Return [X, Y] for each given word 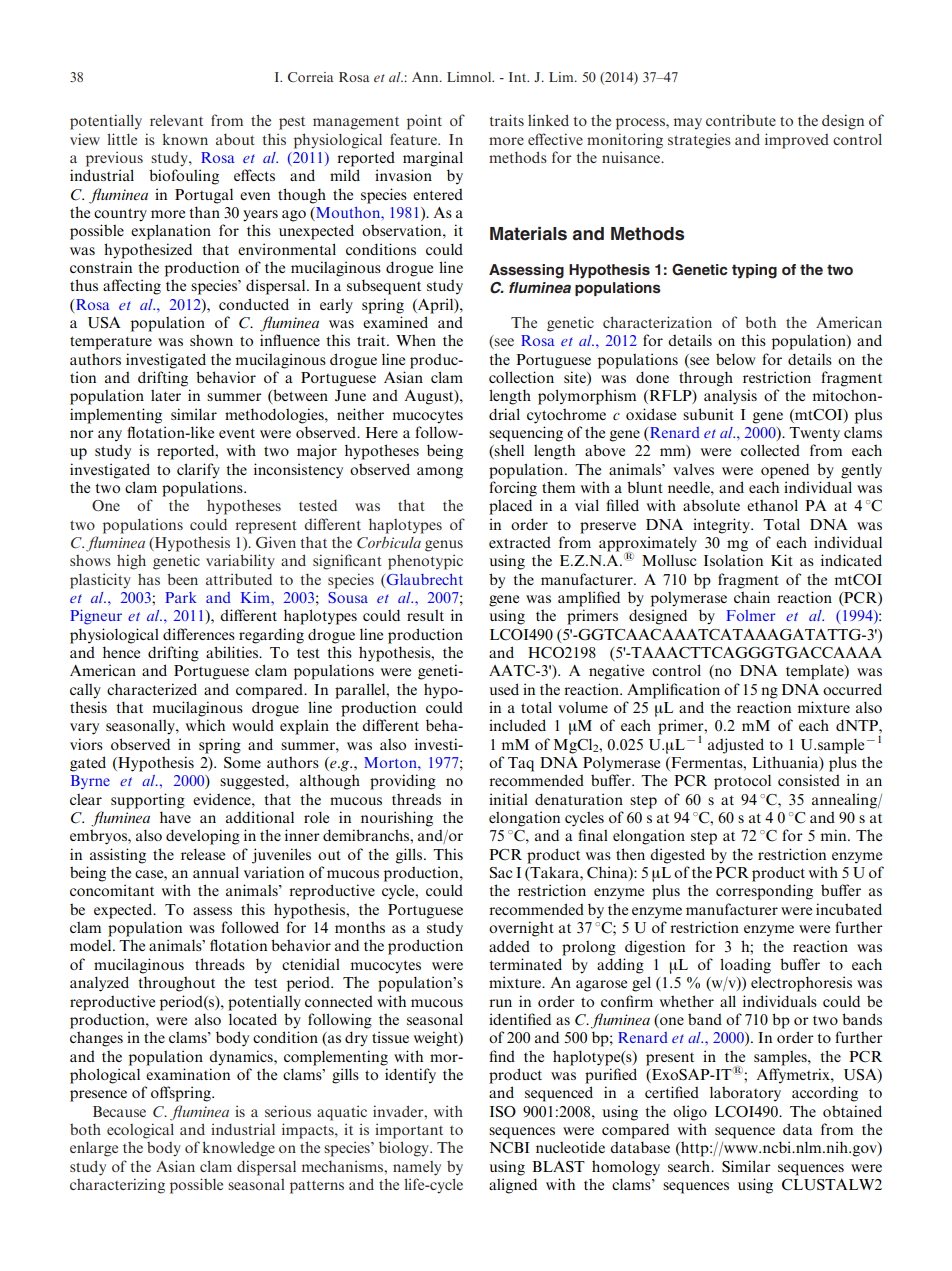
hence [121, 652]
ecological [140, 1131]
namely [417, 1168]
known [185, 139]
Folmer [751, 615]
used [504, 689]
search [690, 1166]
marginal [433, 159]
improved [797, 141]
